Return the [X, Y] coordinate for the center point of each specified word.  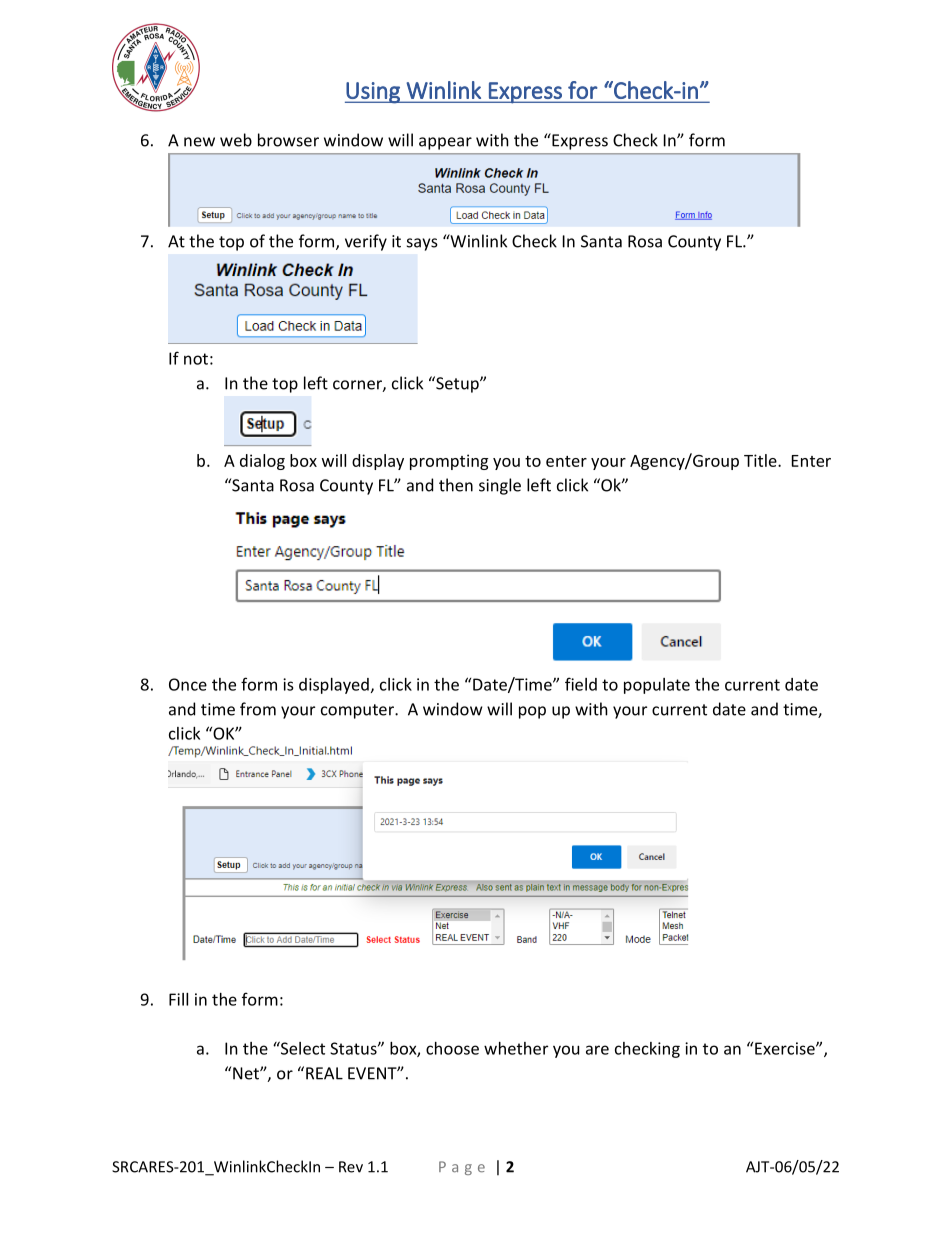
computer [358, 711]
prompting [449, 462]
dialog [262, 462]
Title [761, 460]
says [422, 244]
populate [657, 686]
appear [445, 143]
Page [462, 1168]
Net [247, 1073]
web [236, 140]
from [258, 709]
